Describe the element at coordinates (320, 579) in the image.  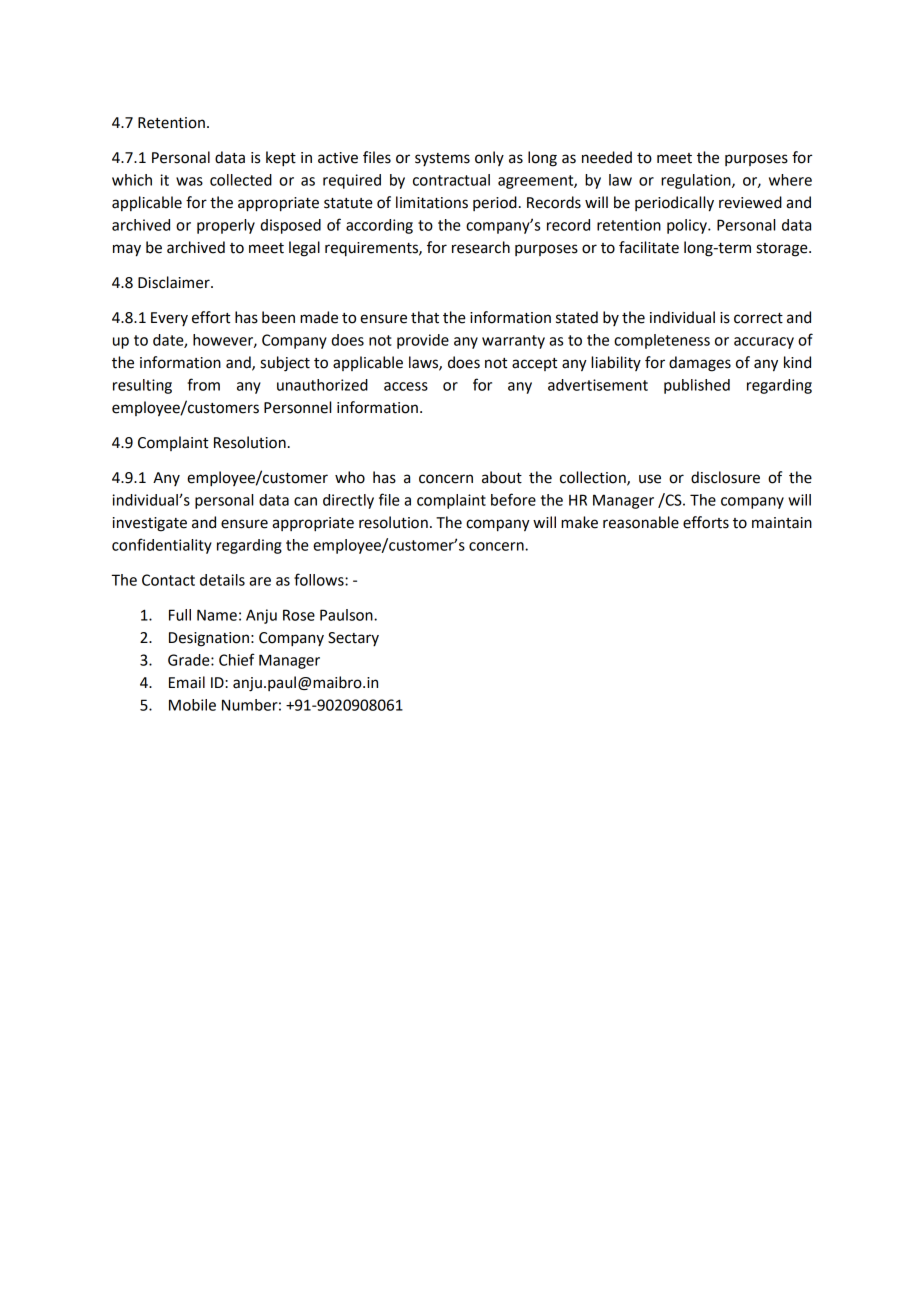
I see `follows` at that location.
